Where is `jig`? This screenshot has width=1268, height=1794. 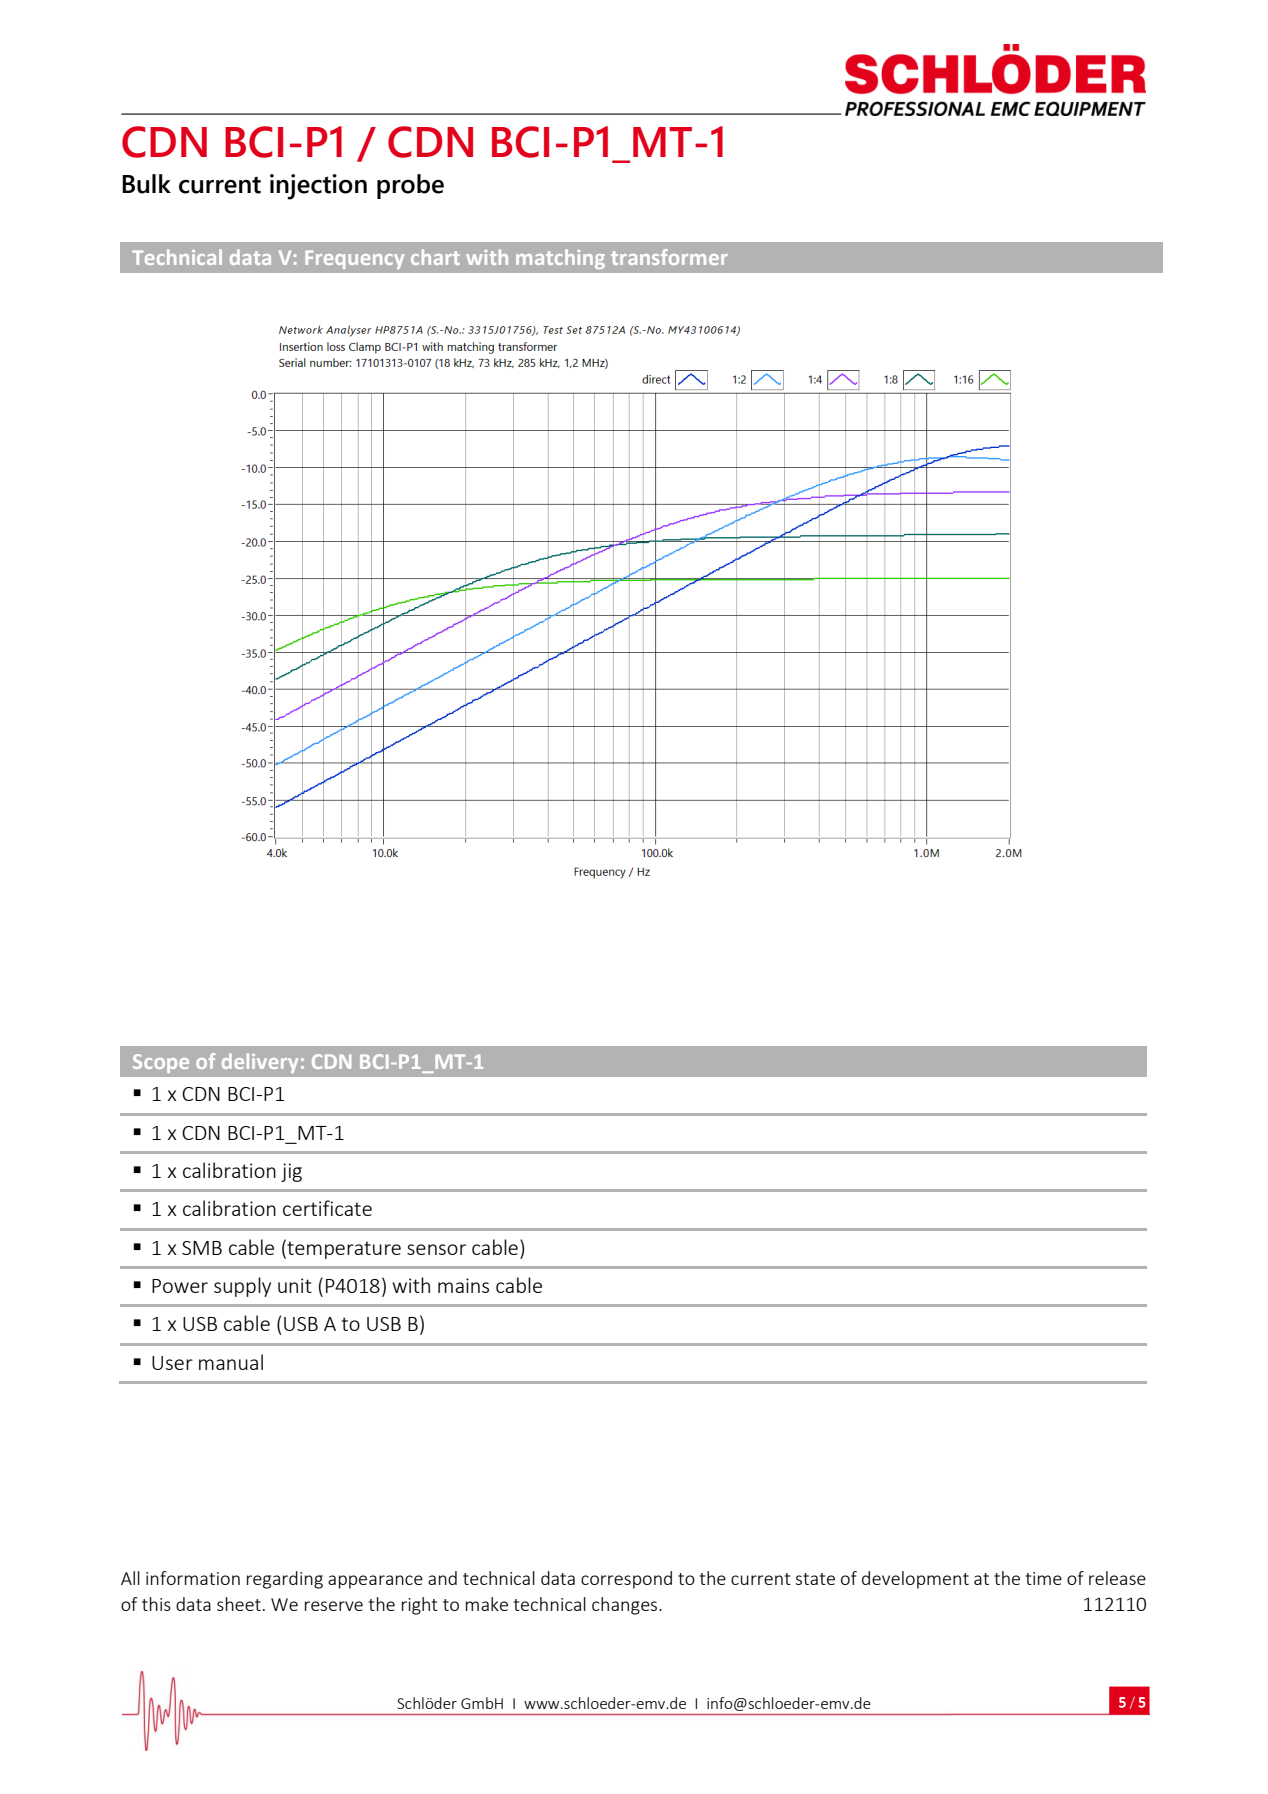 jig is located at coordinates (291, 1172).
